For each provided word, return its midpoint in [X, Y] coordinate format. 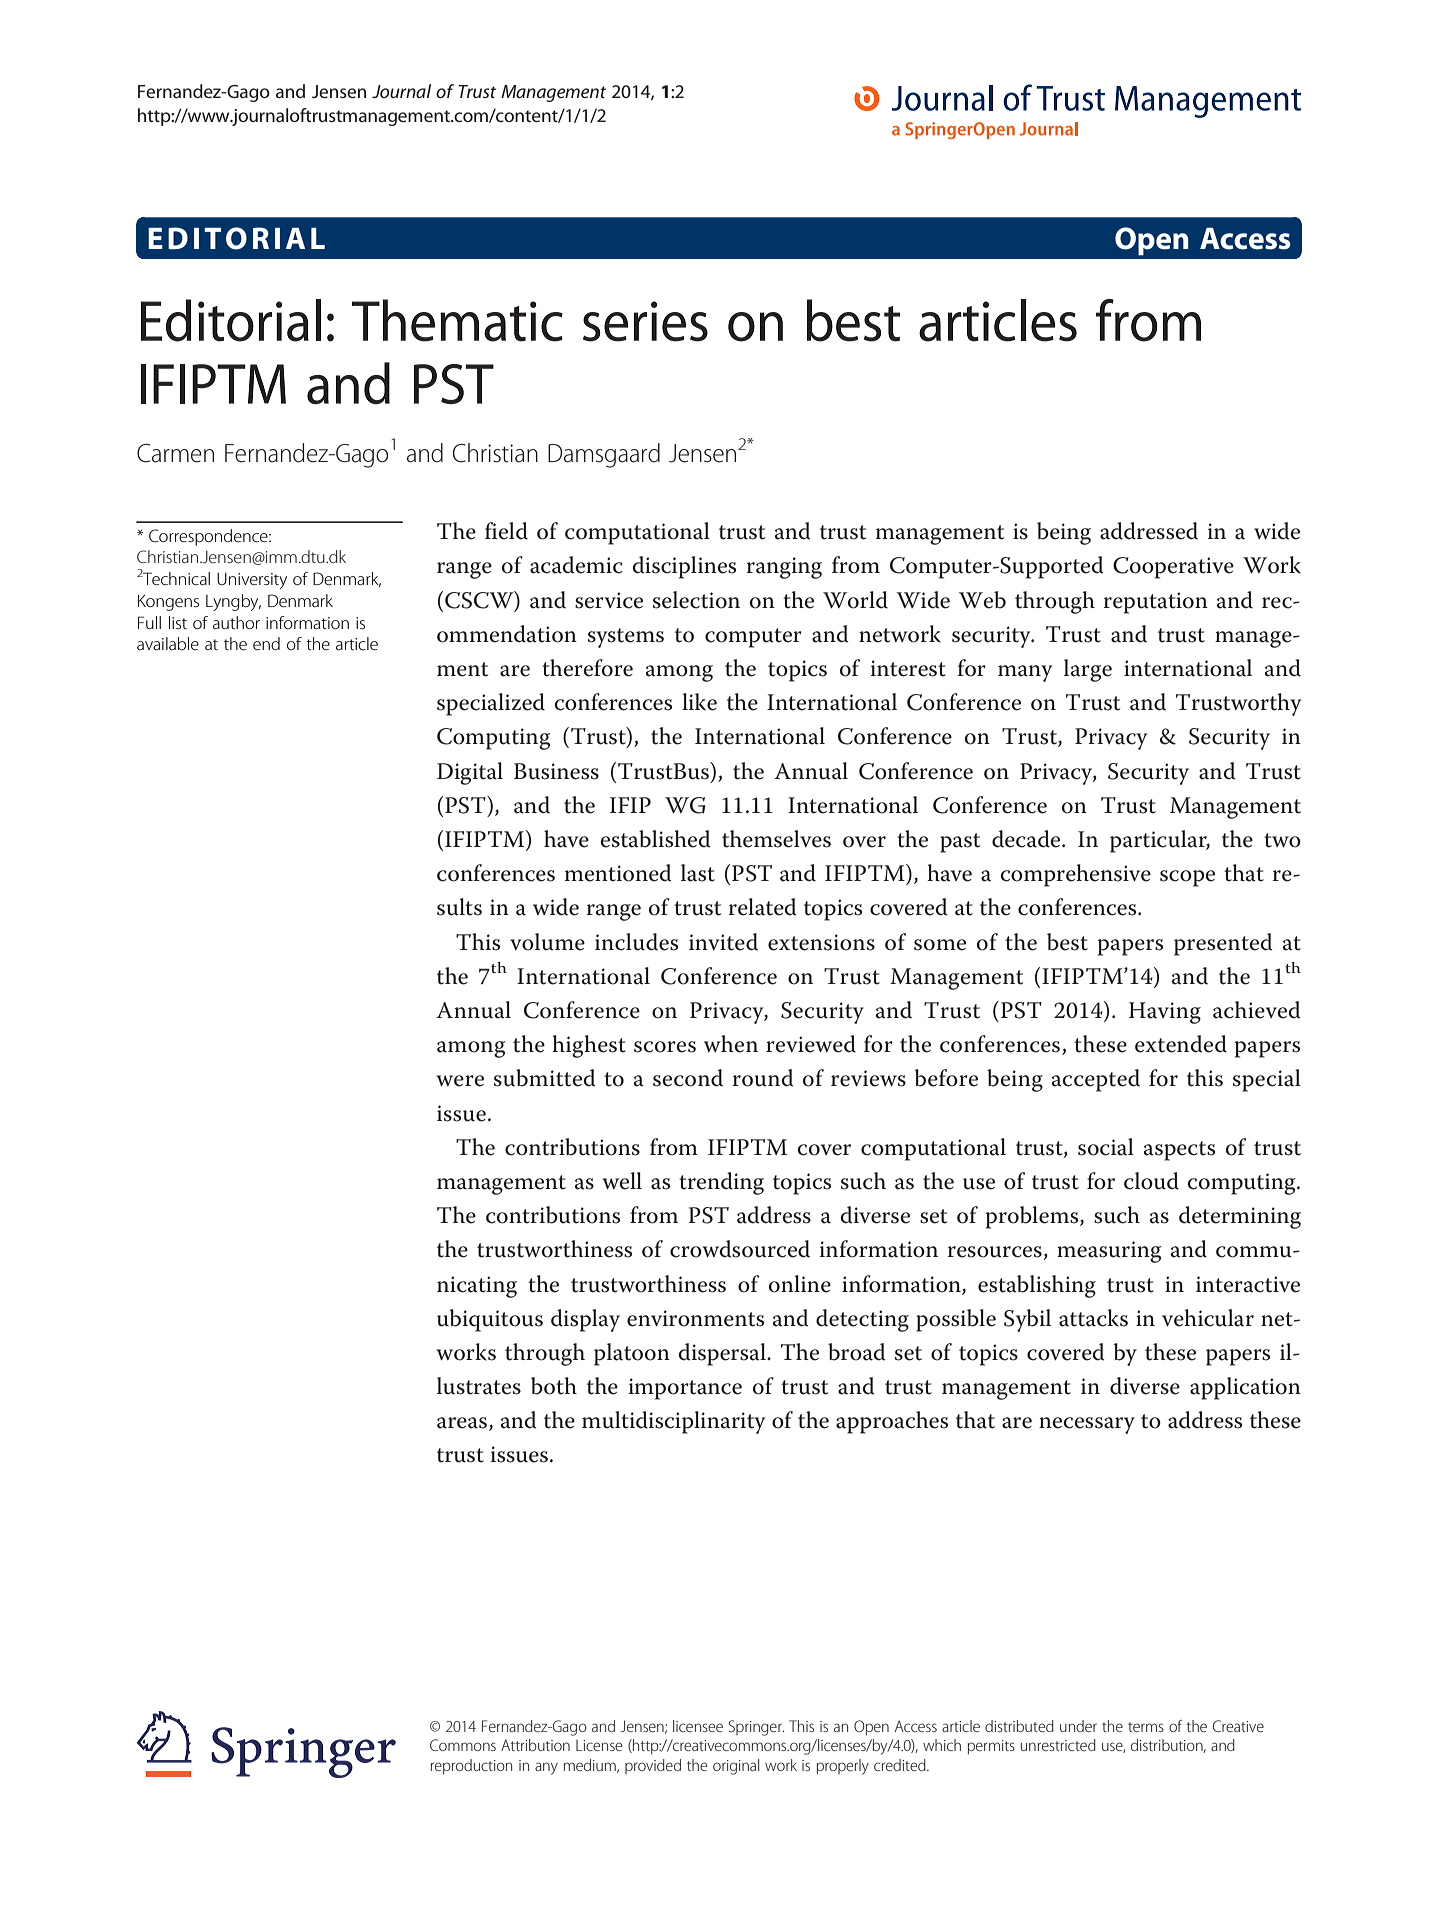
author [236, 622]
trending [721, 1183]
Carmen [175, 453]
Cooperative [1173, 568]
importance [685, 1389]
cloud [1151, 1181]
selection [696, 600]
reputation [1156, 603]
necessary [1087, 1425]
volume [547, 942]
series [645, 321]
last [698, 873]
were [460, 1081]
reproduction [471, 1767]
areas [462, 1423]
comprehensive [1076, 875]
